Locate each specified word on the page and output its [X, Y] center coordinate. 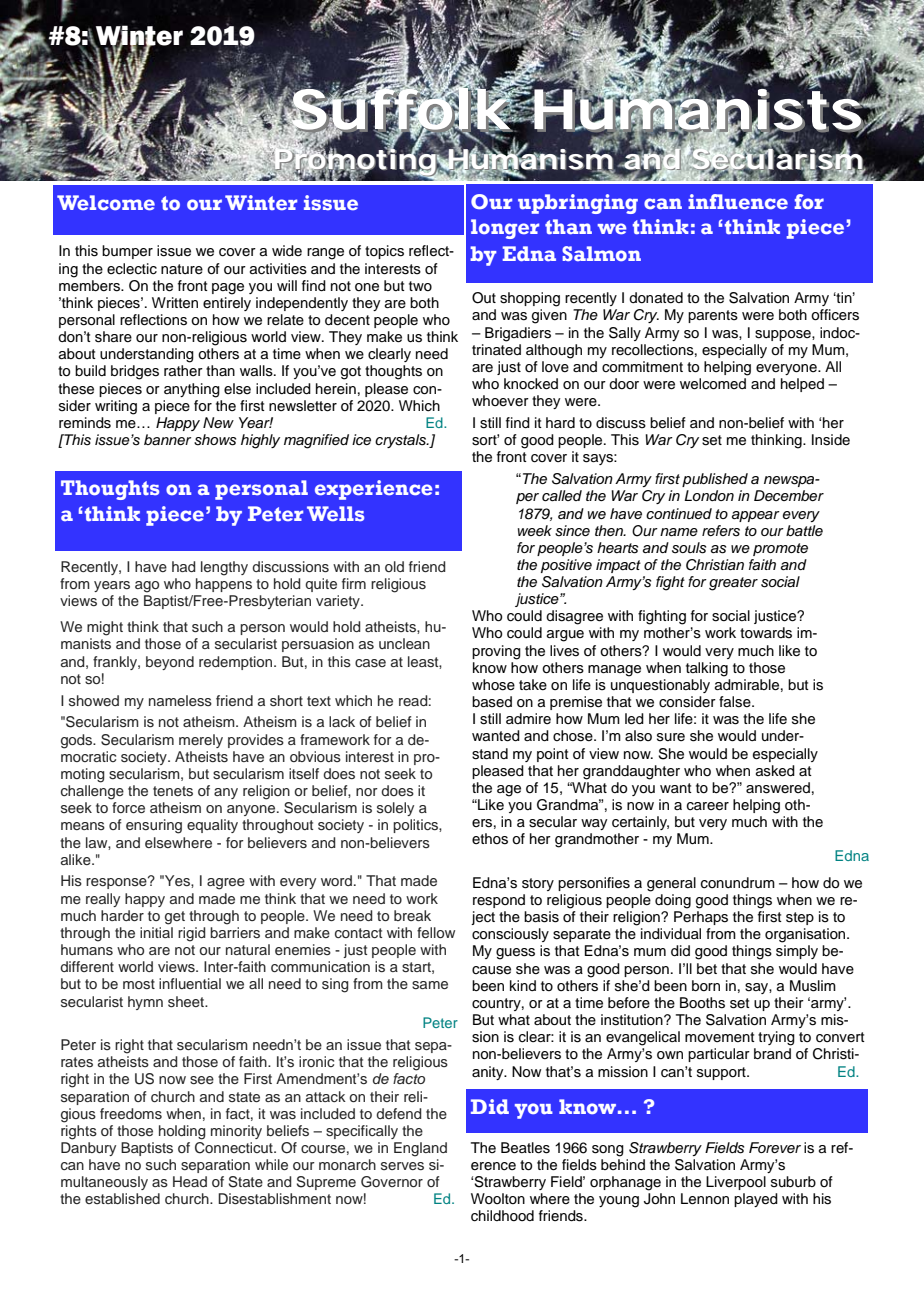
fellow [436, 932]
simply [797, 952]
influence [738, 201]
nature [182, 269]
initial [156, 932]
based [492, 702]
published [715, 480]
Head [190, 1181]
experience [373, 490]
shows [215, 440]
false [736, 702]
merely [201, 741]
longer [505, 229]
